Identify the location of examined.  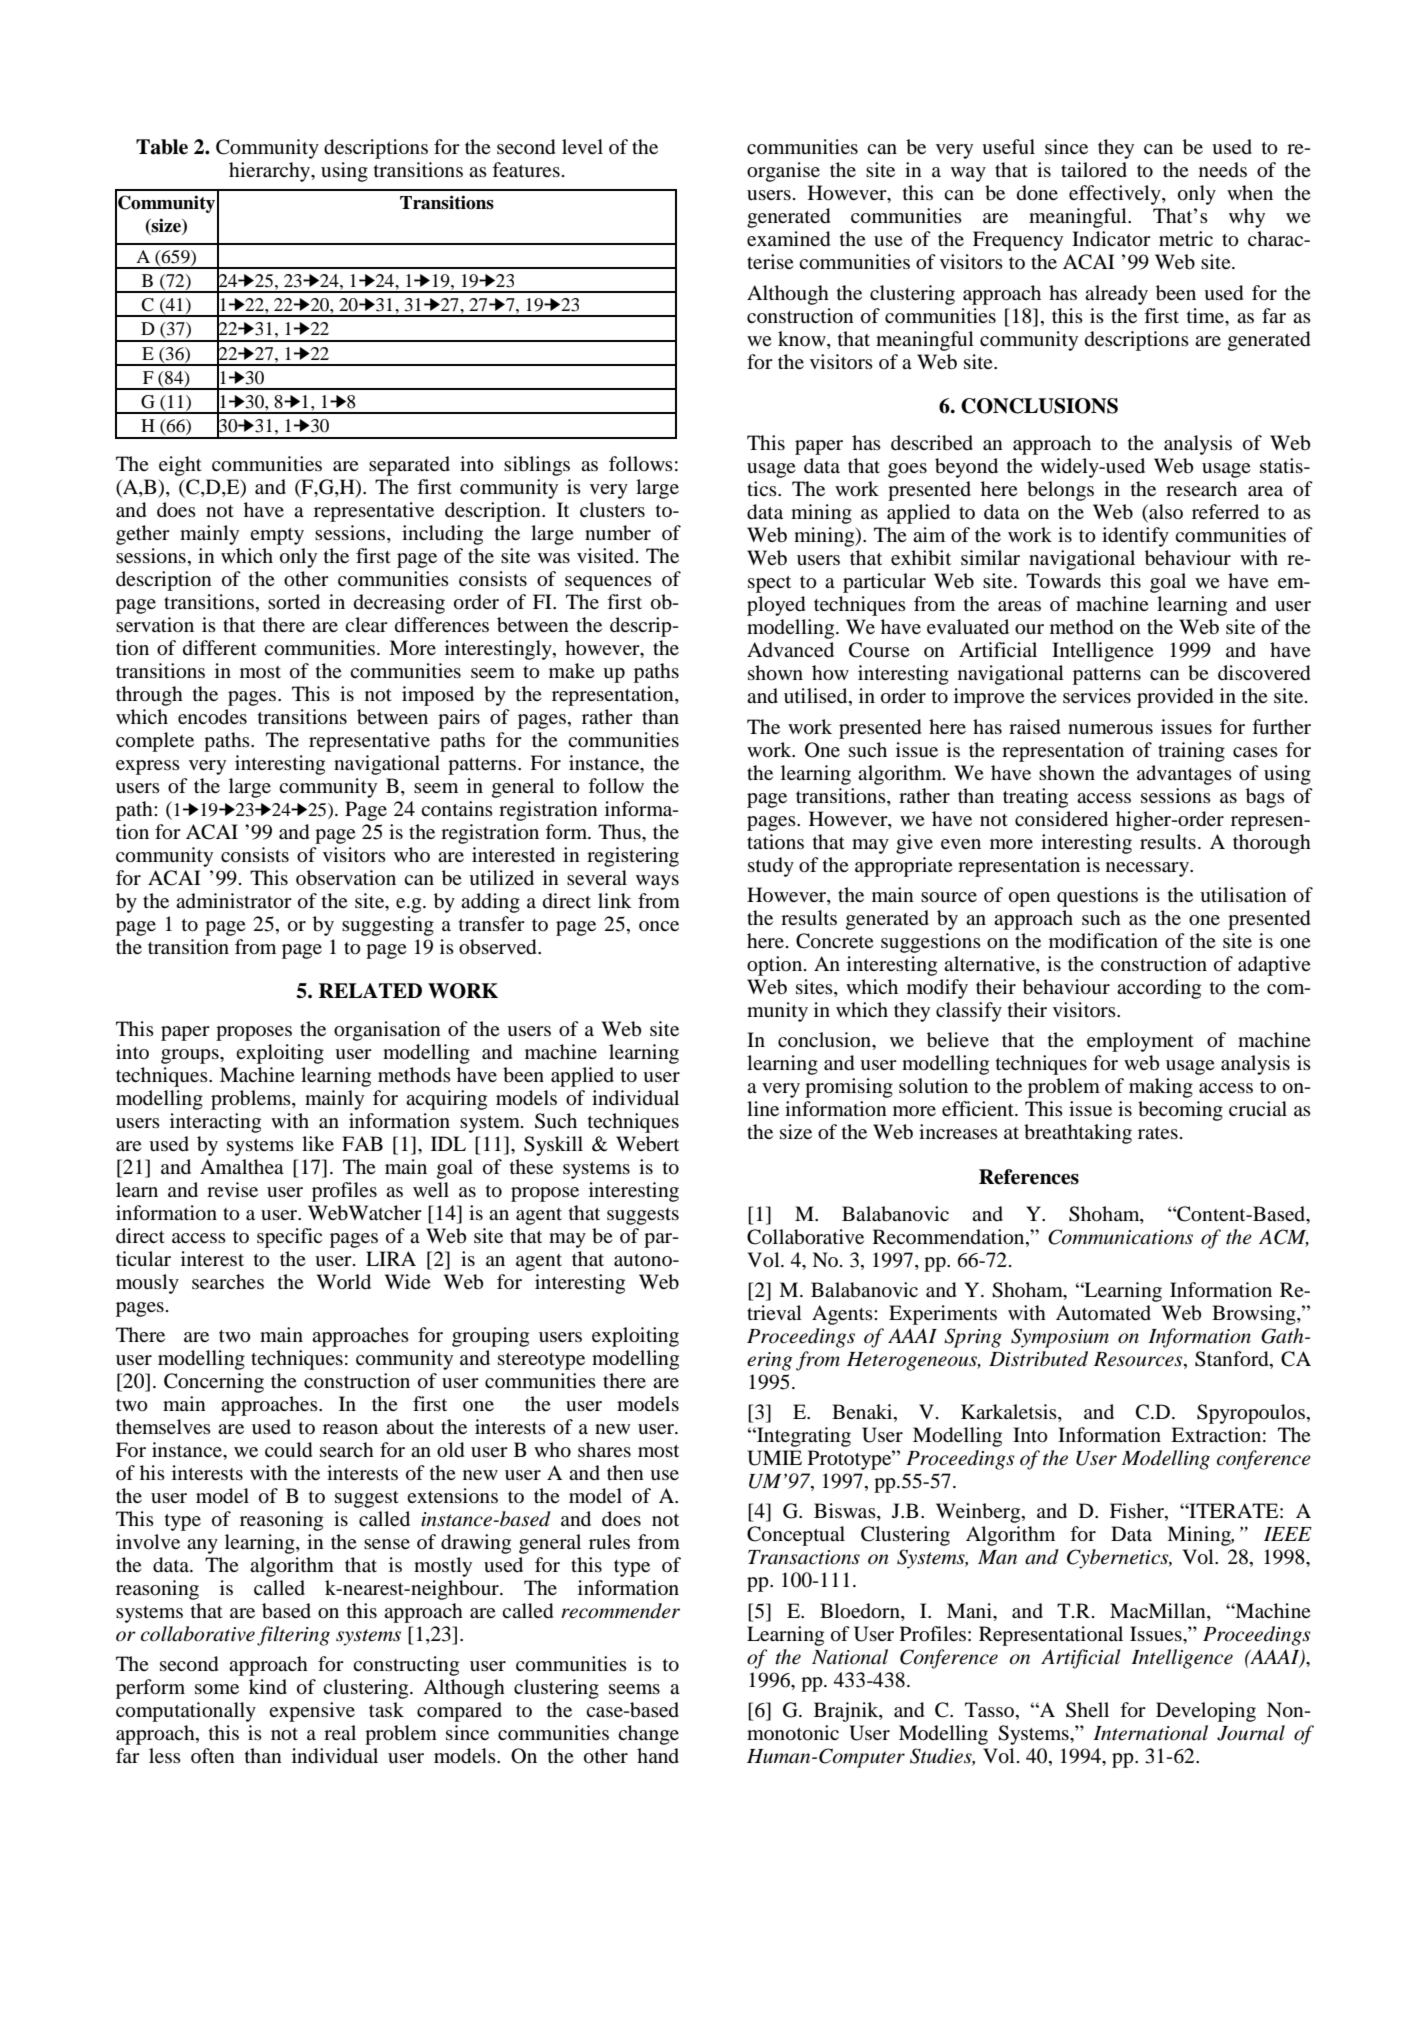
(788, 239).
